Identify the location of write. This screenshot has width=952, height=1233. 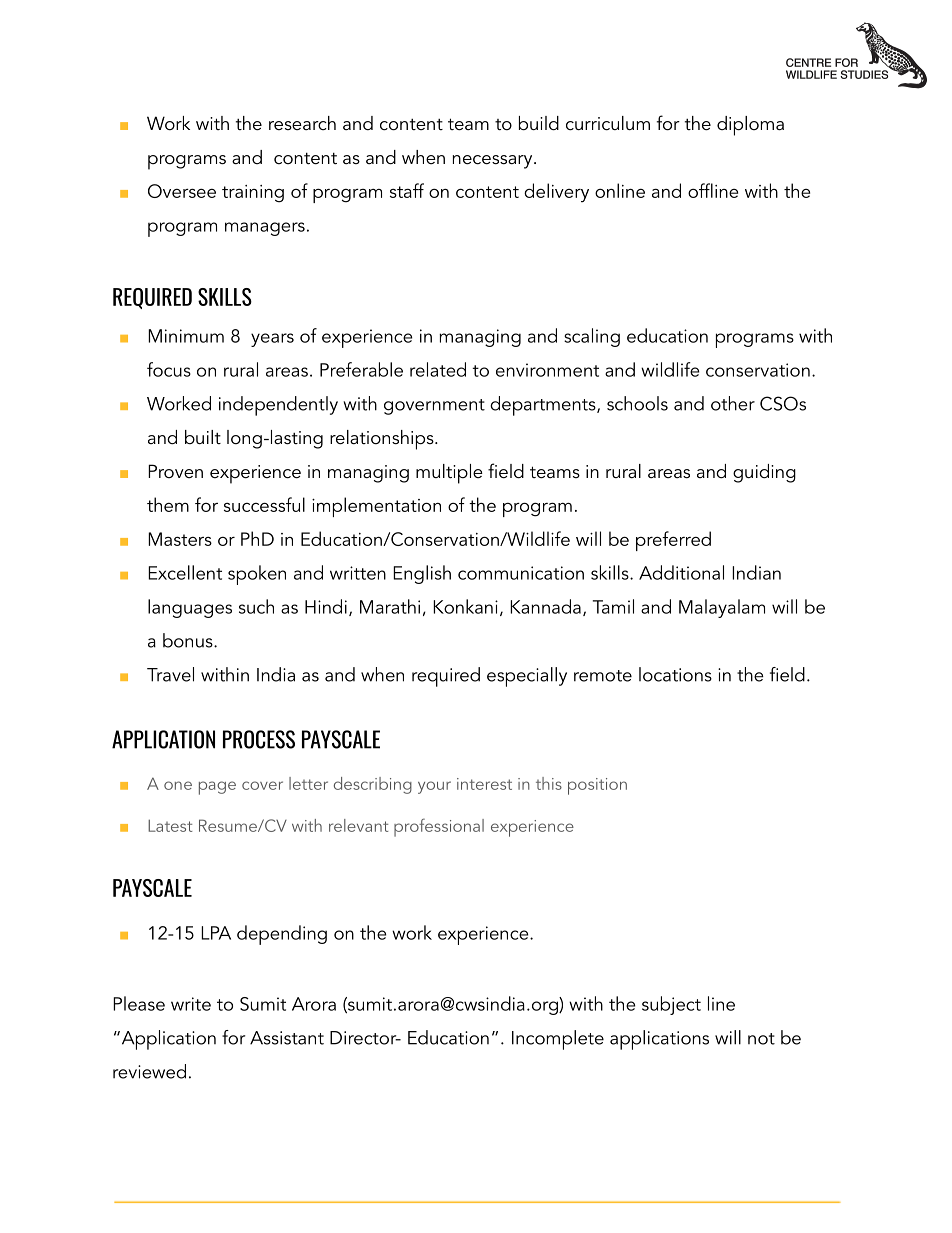
(191, 1004).
